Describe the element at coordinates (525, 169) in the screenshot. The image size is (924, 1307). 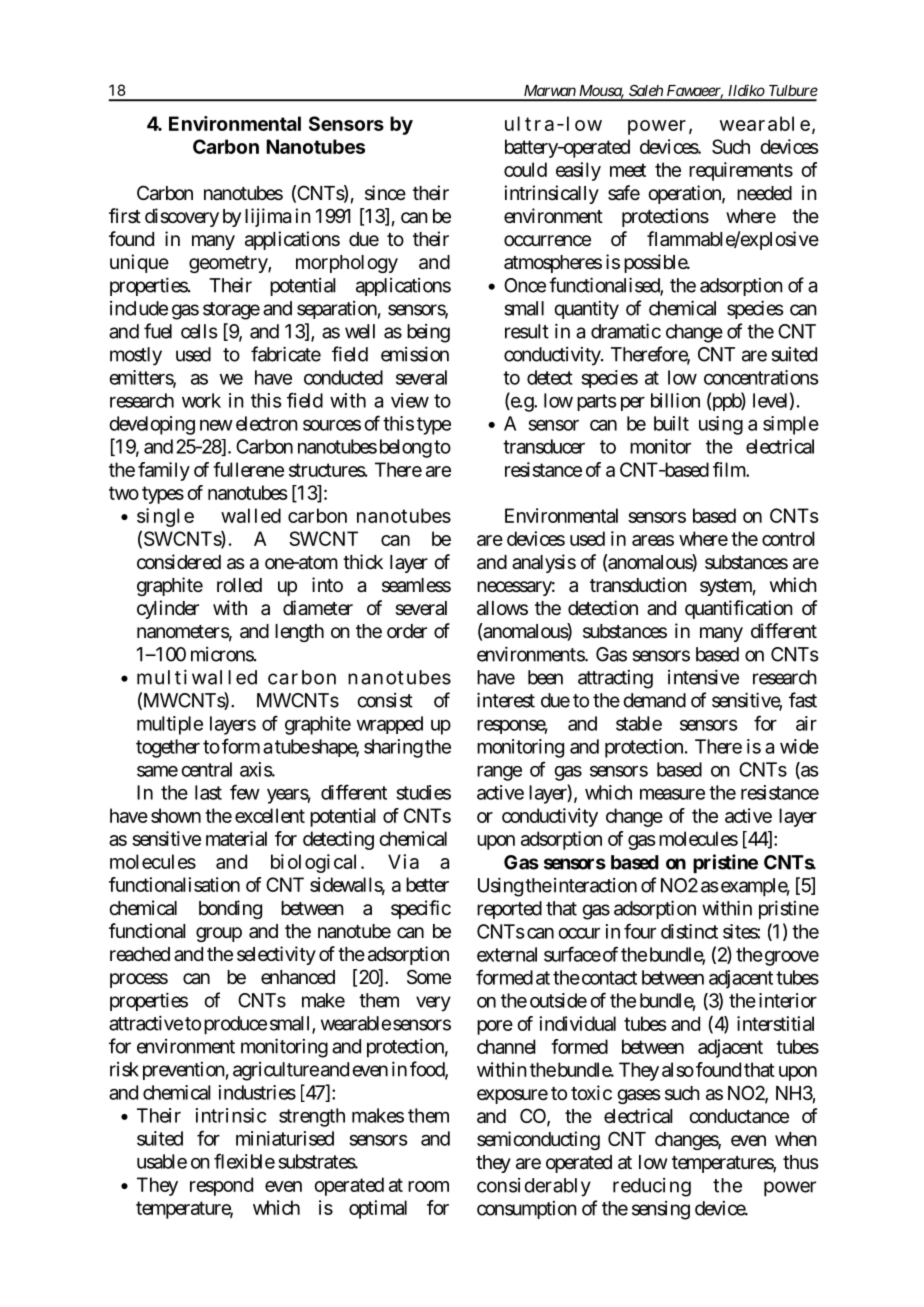
I see `could` at that location.
